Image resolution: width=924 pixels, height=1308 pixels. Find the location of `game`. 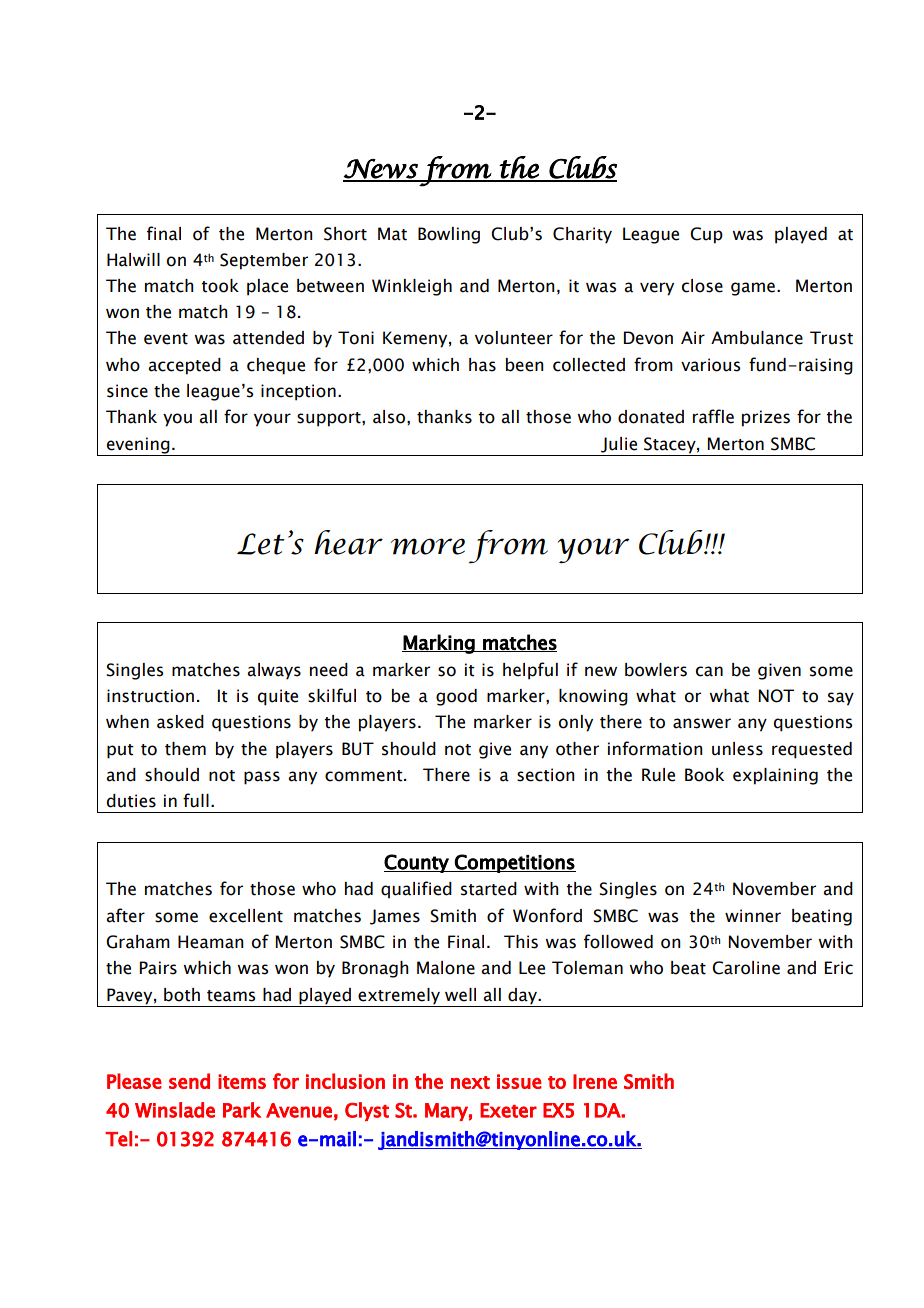

game is located at coordinates (753, 289).
